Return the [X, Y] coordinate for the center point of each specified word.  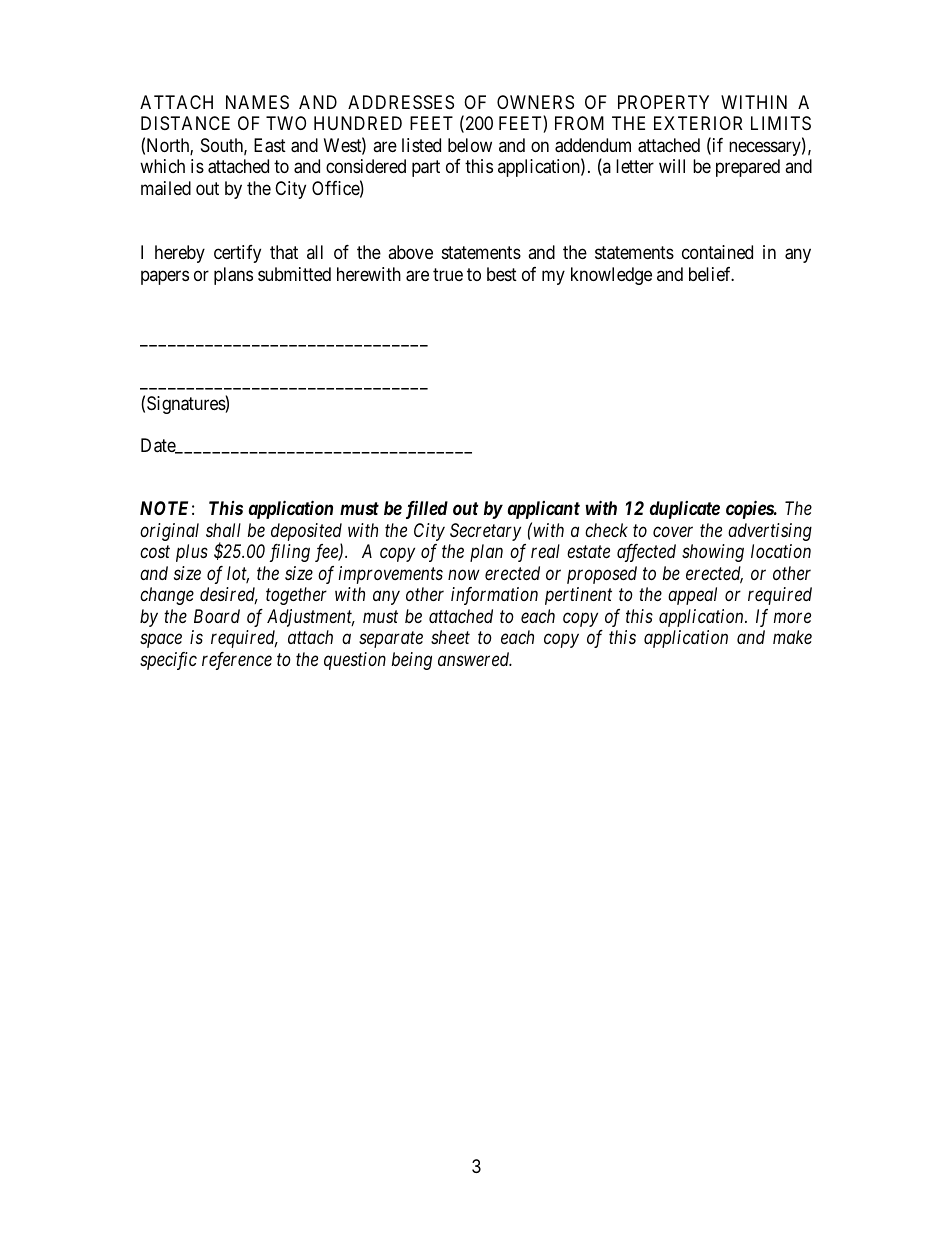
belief [711, 274]
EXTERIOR [698, 123]
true [448, 274]
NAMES [257, 102]
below [470, 145]
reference [237, 661]
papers [165, 277]
